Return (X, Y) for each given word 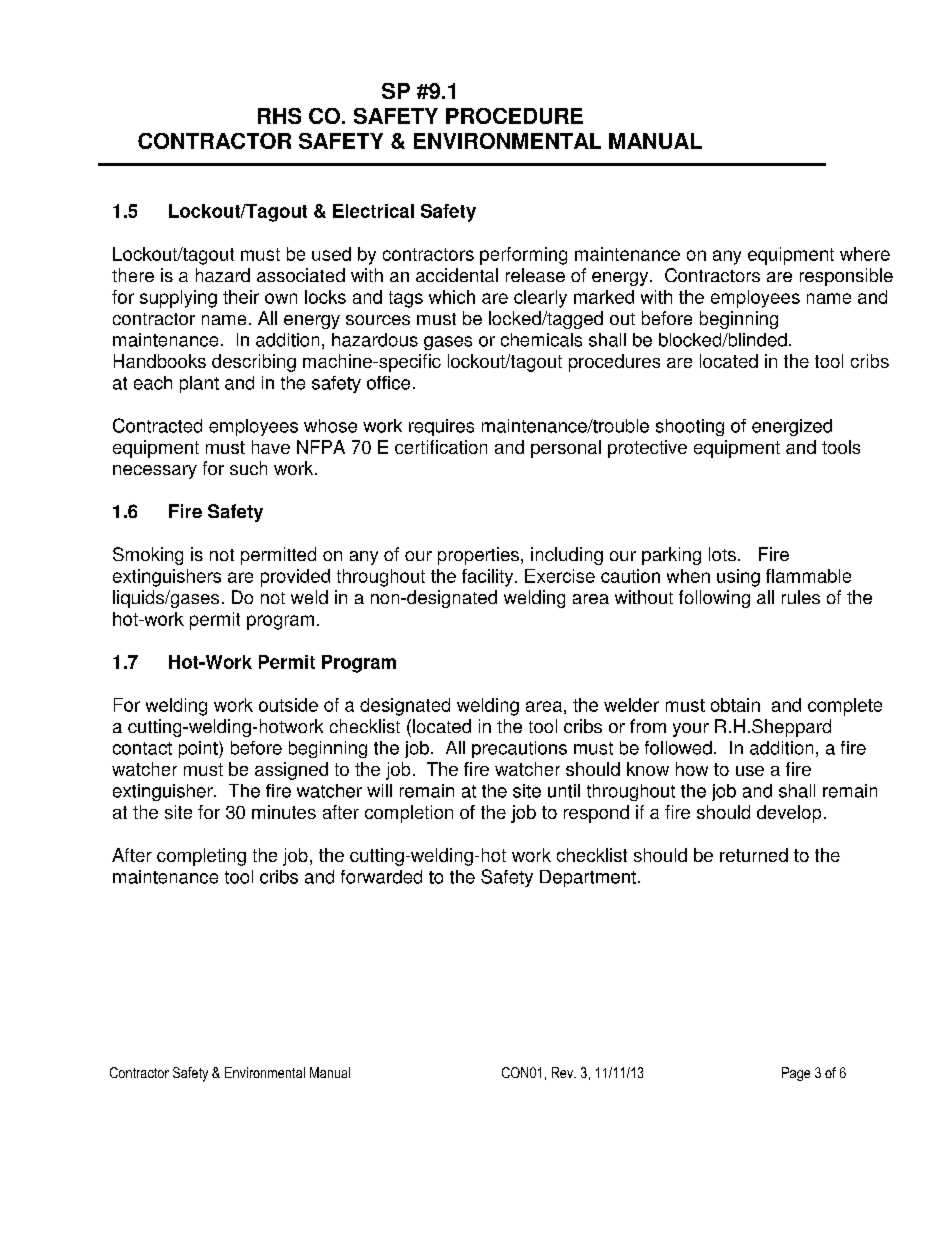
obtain (735, 705)
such (248, 468)
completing (201, 857)
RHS (279, 116)
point (199, 749)
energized (792, 427)
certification (441, 447)
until (564, 791)
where (865, 254)
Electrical (373, 211)
